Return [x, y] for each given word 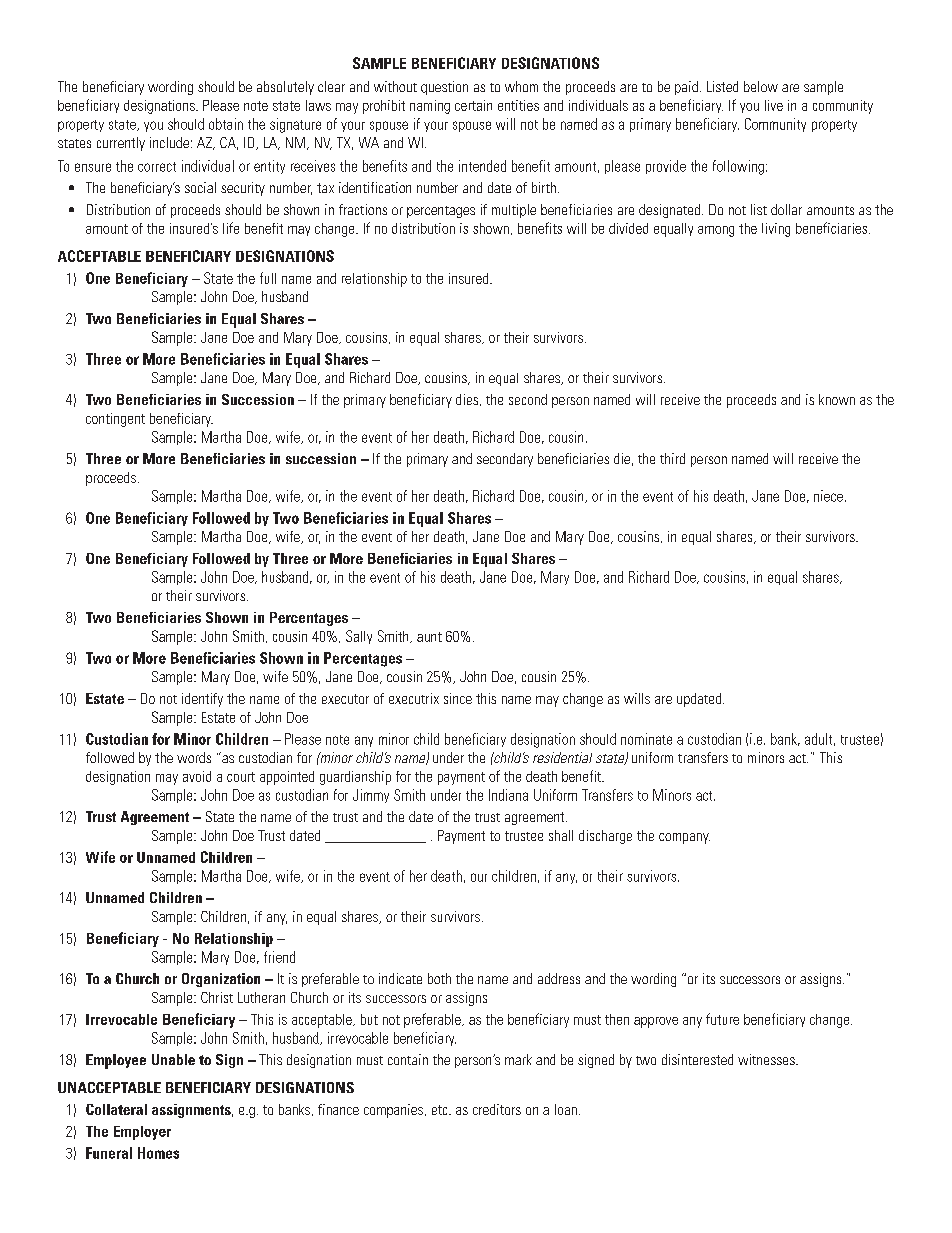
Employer [142, 1133]
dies [468, 400]
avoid [197, 776]
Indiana [508, 795]
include [169, 142]
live [774, 105]
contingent [115, 420]
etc [441, 1110]
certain [473, 105]
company [684, 838]
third [672, 458]
